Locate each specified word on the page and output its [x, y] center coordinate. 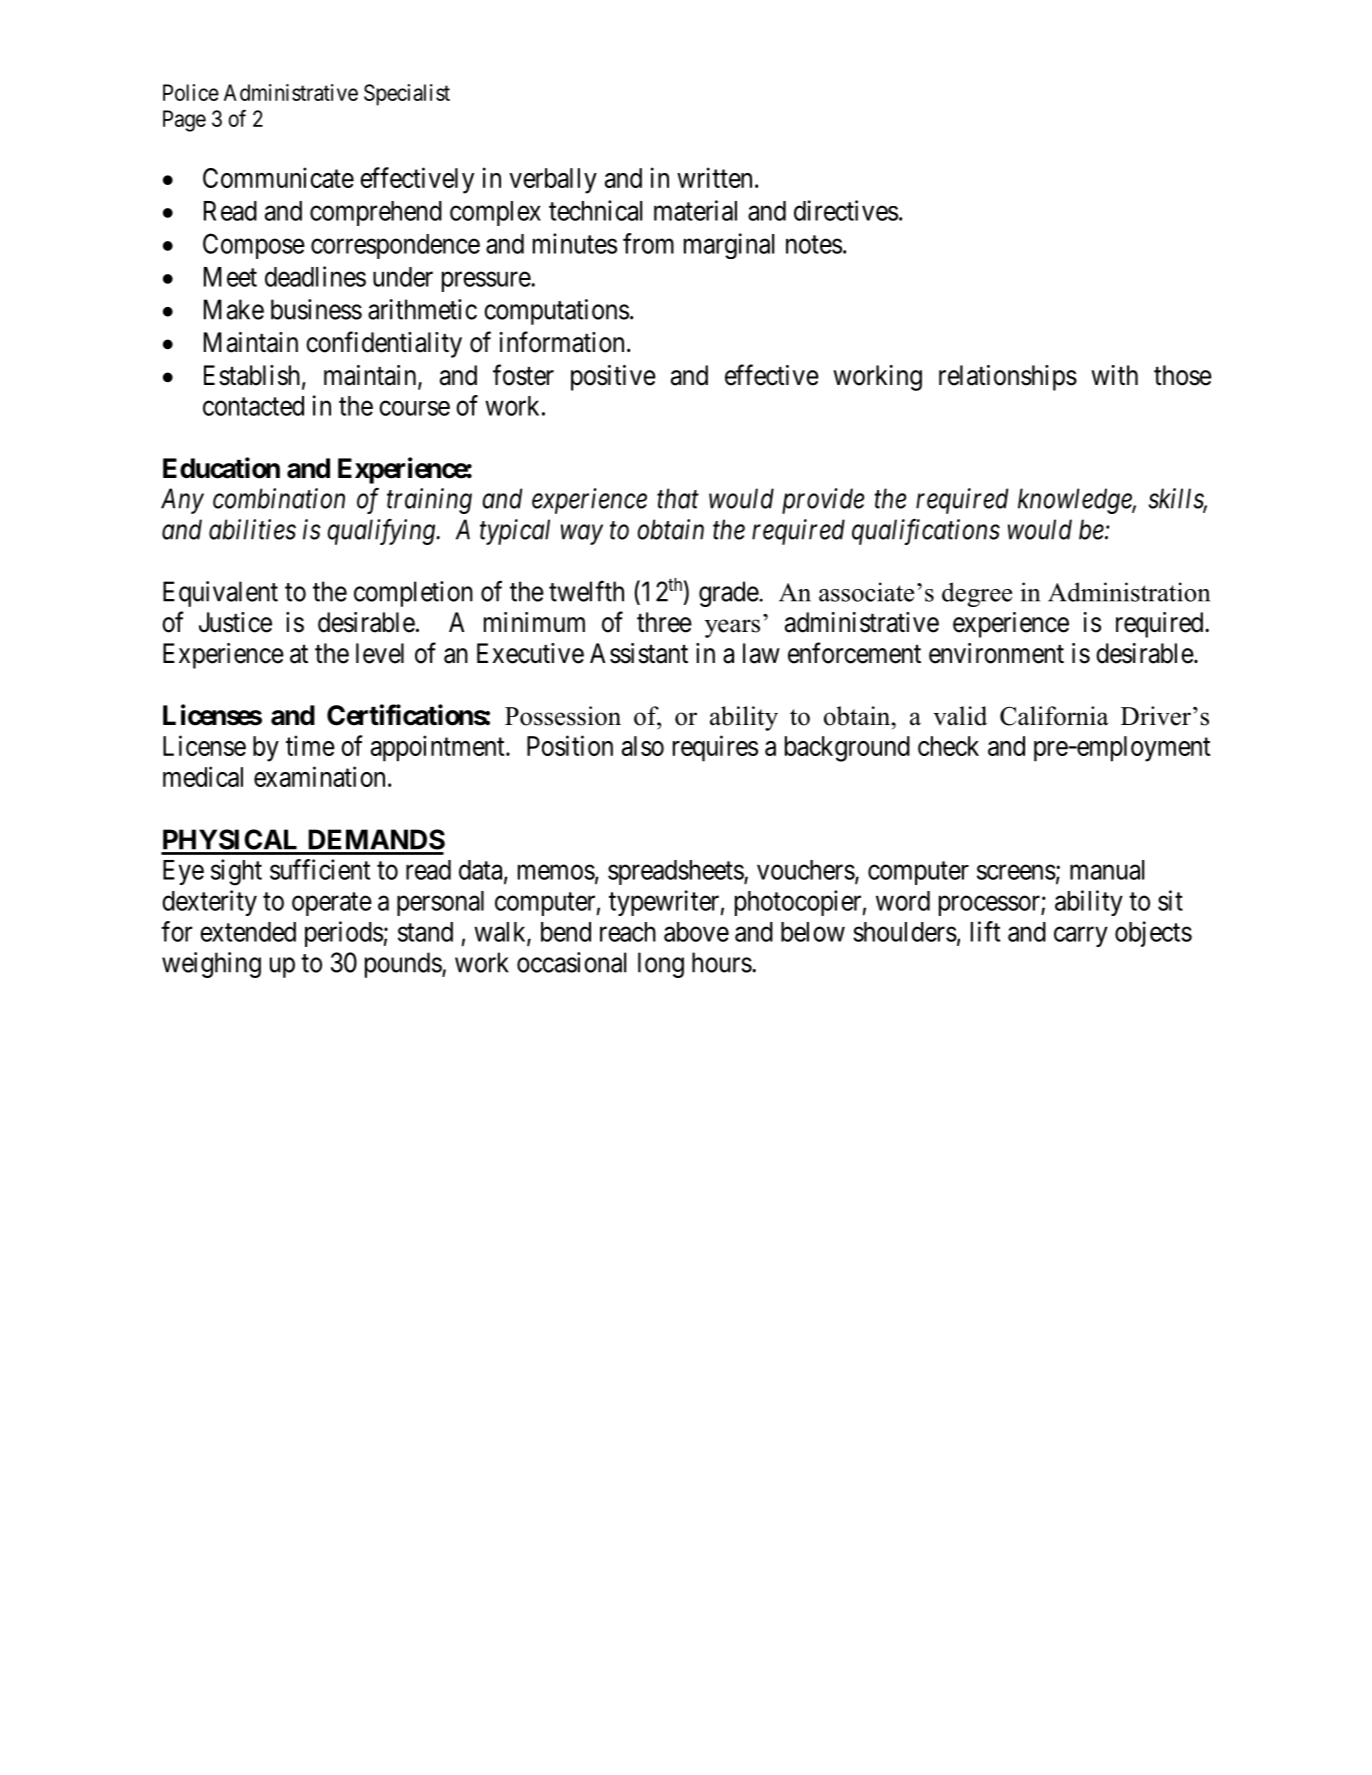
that [678, 498]
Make [234, 309]
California [1054, 716]
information [561, 342]
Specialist [407, 95]
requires [715, 748]
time [310, 745]
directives [846, 210]
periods [344, 934]
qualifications [926, 532]
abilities [252, 529]
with [1114, 375]
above [696, 932]
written [714, 177]
